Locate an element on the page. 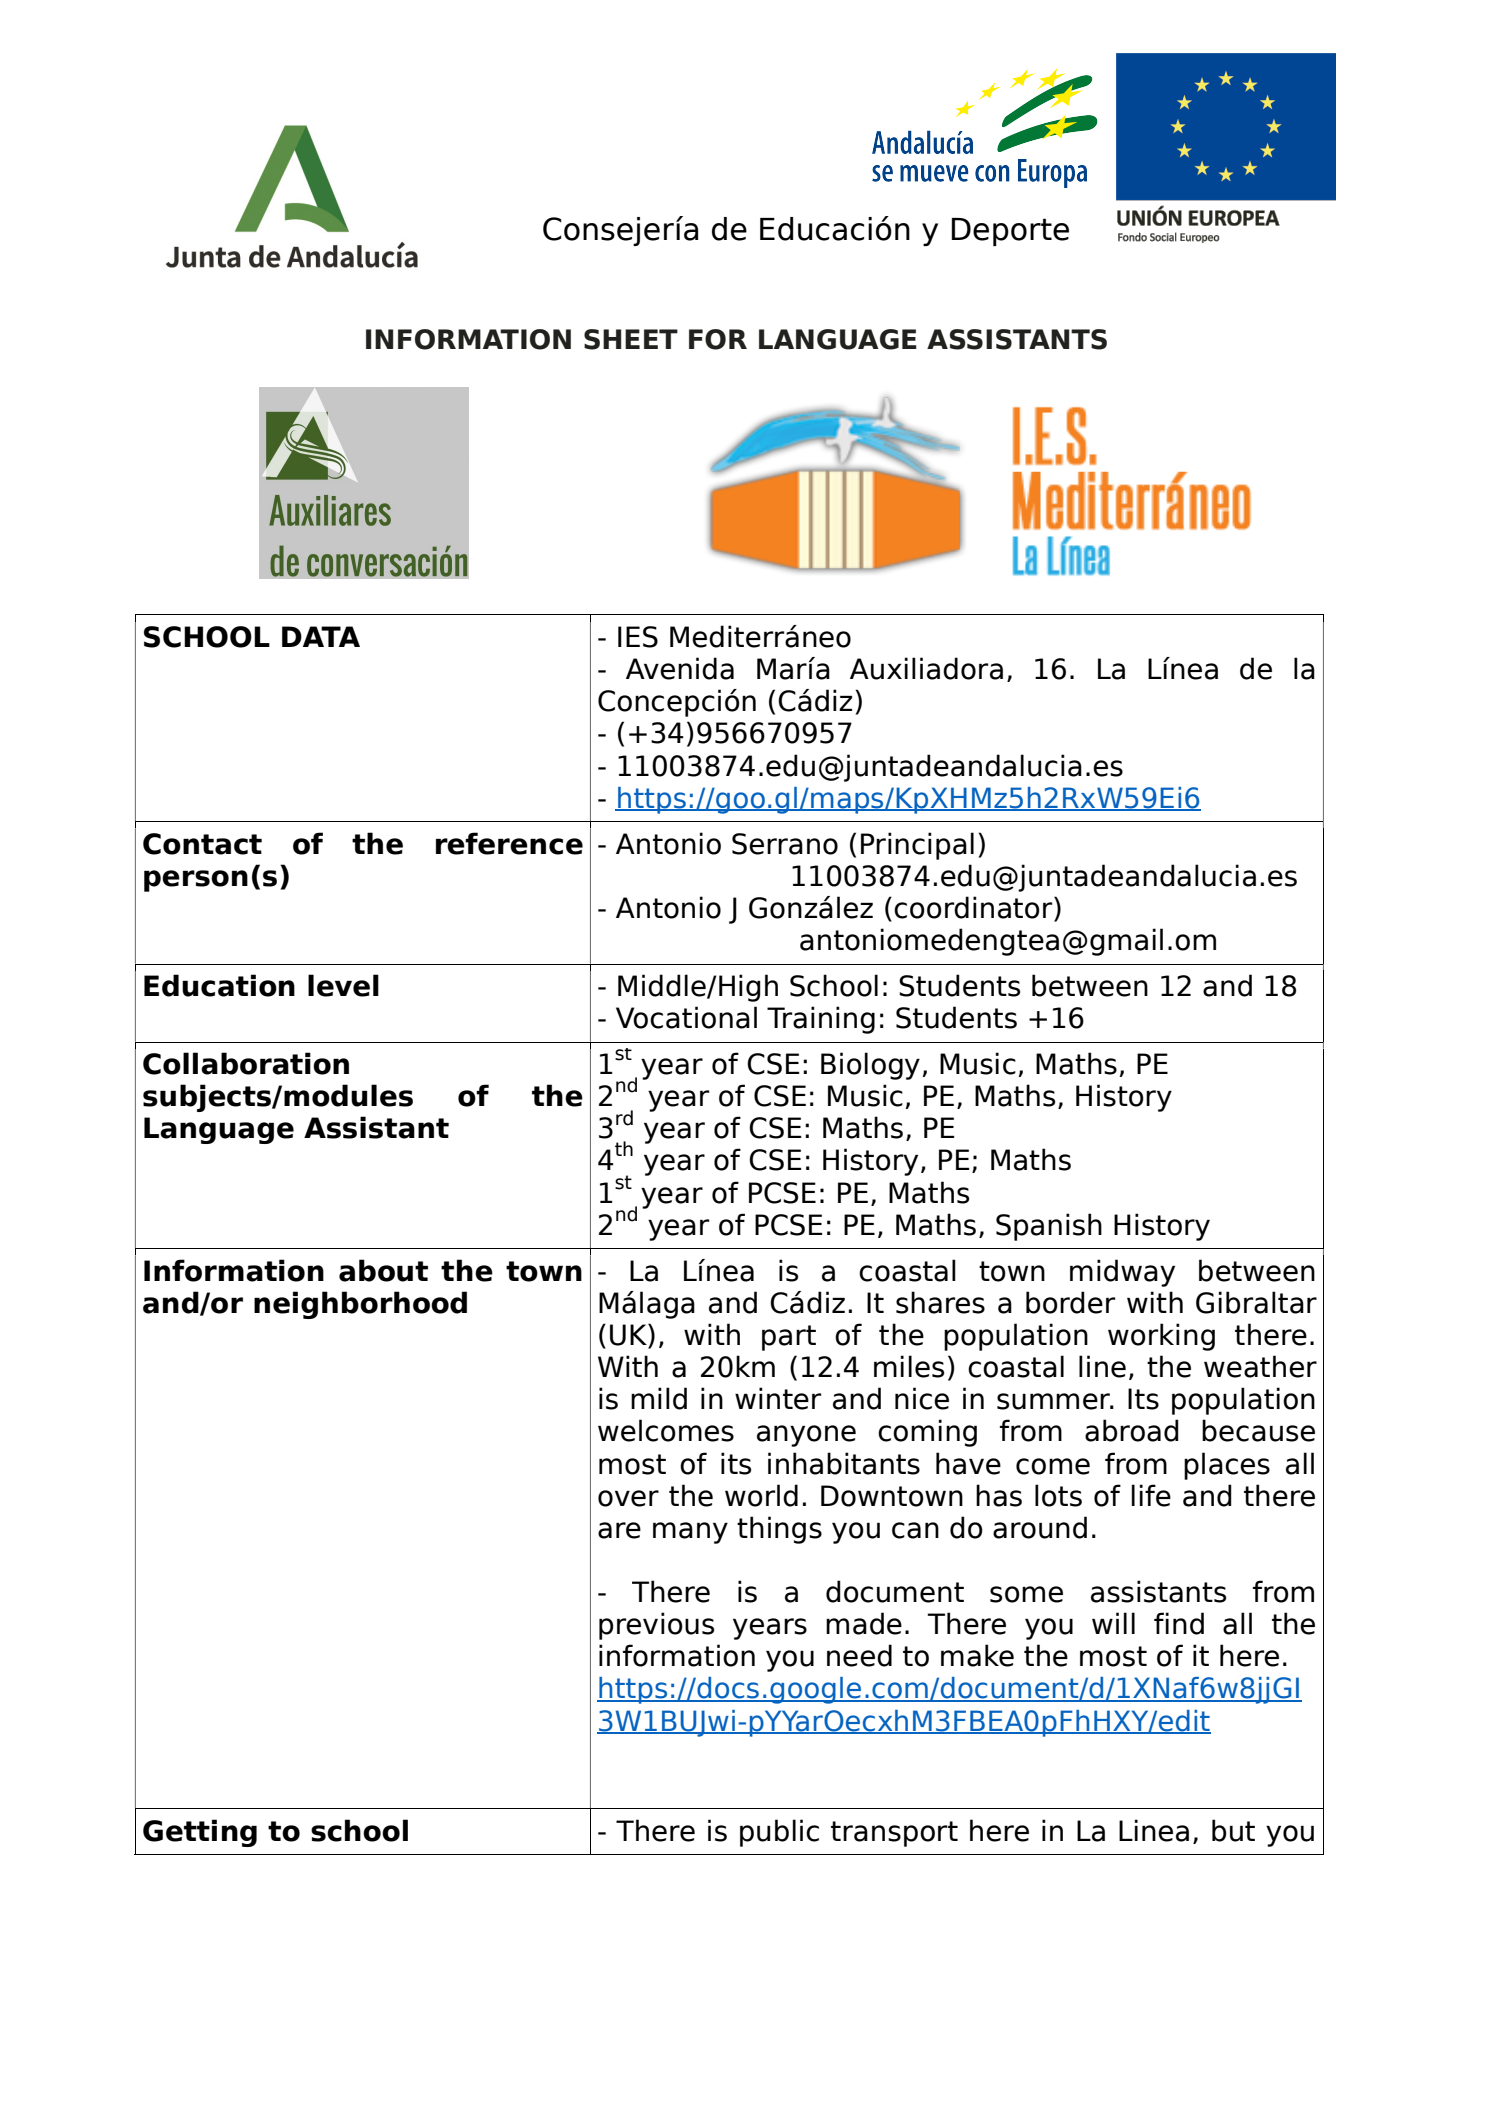  Getting is located at coordinates (200, 1833).
